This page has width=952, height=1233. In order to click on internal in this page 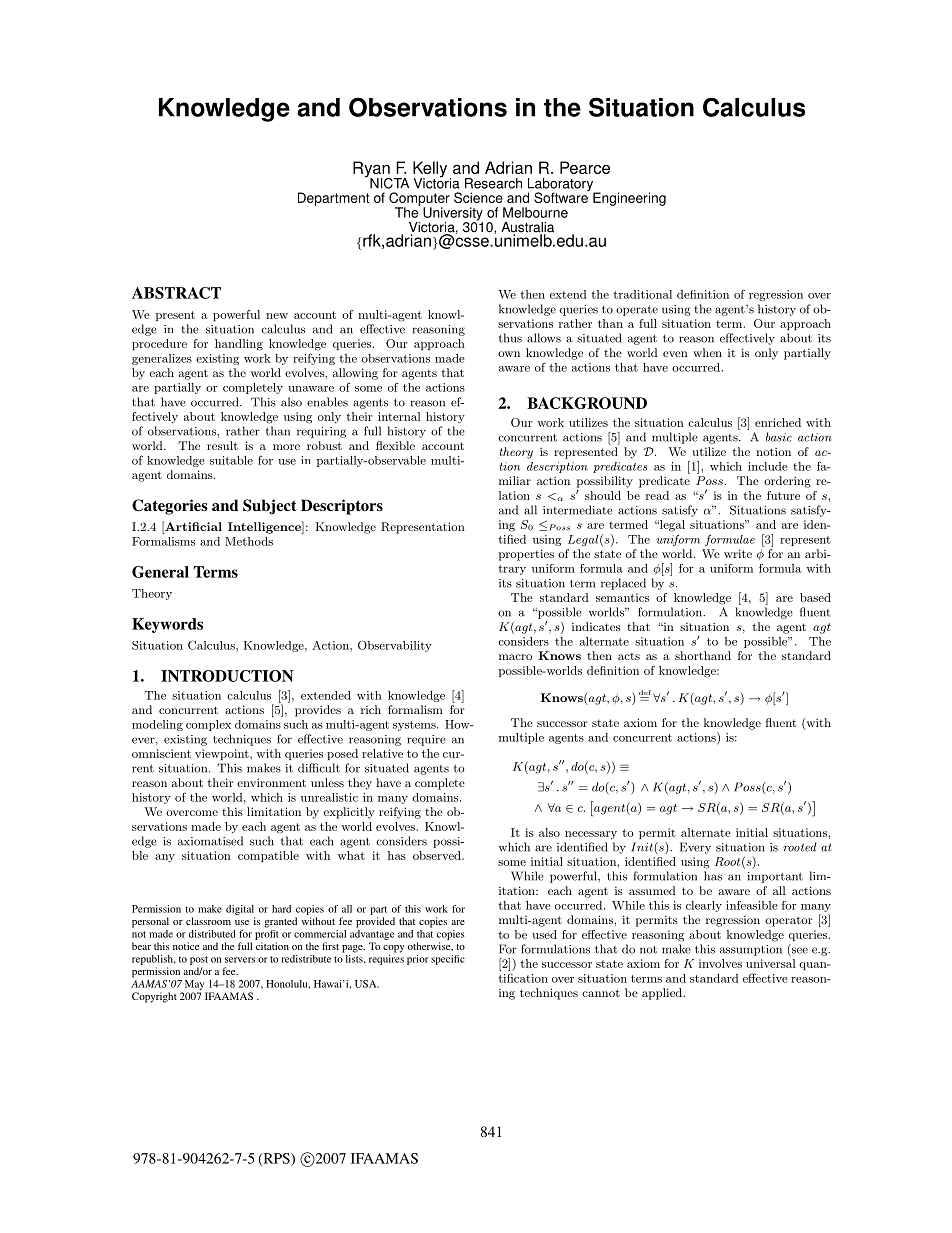, I will do `click(399, 416)`.
